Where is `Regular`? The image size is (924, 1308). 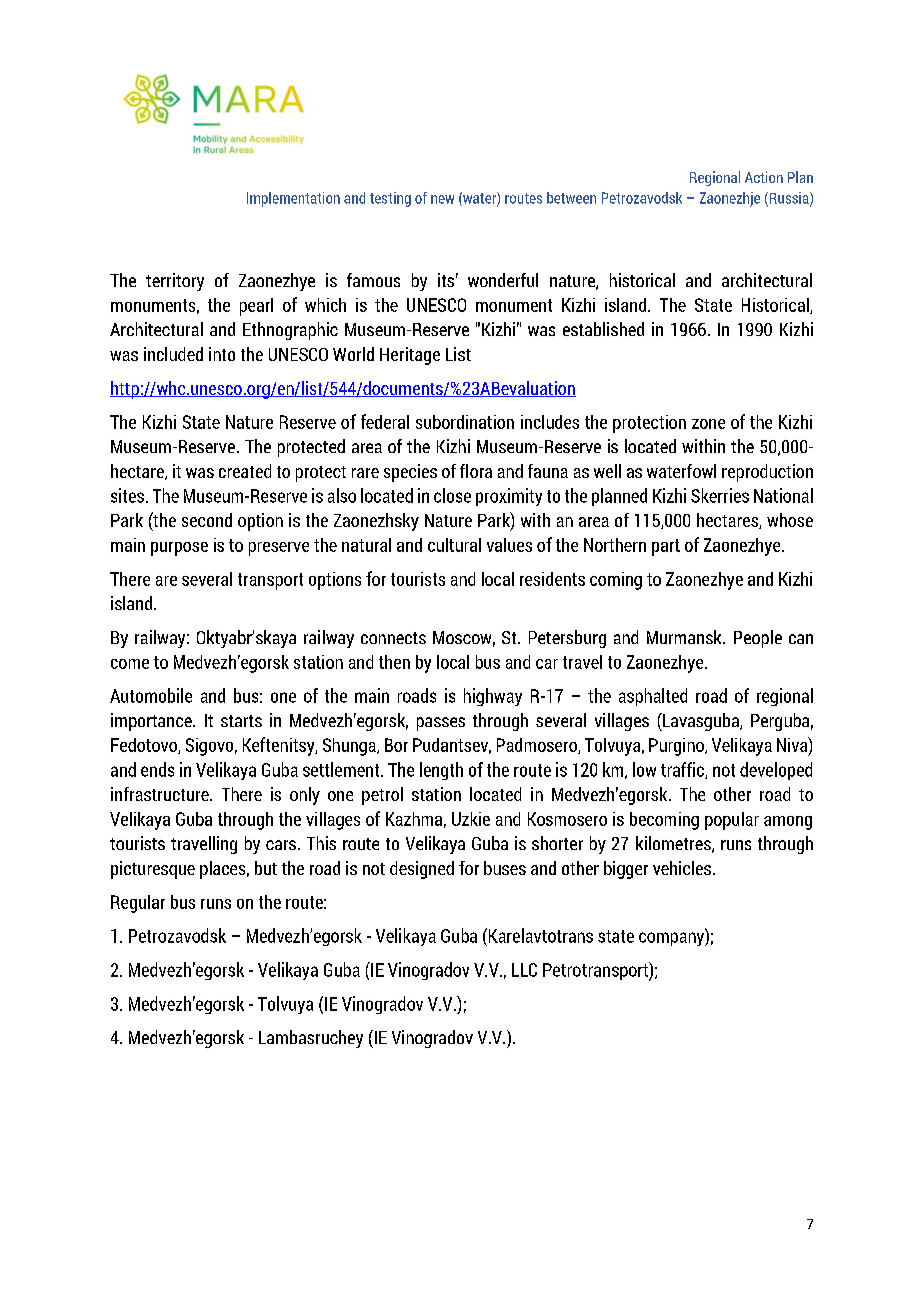 Regular is located at coordinates (138, 904).
